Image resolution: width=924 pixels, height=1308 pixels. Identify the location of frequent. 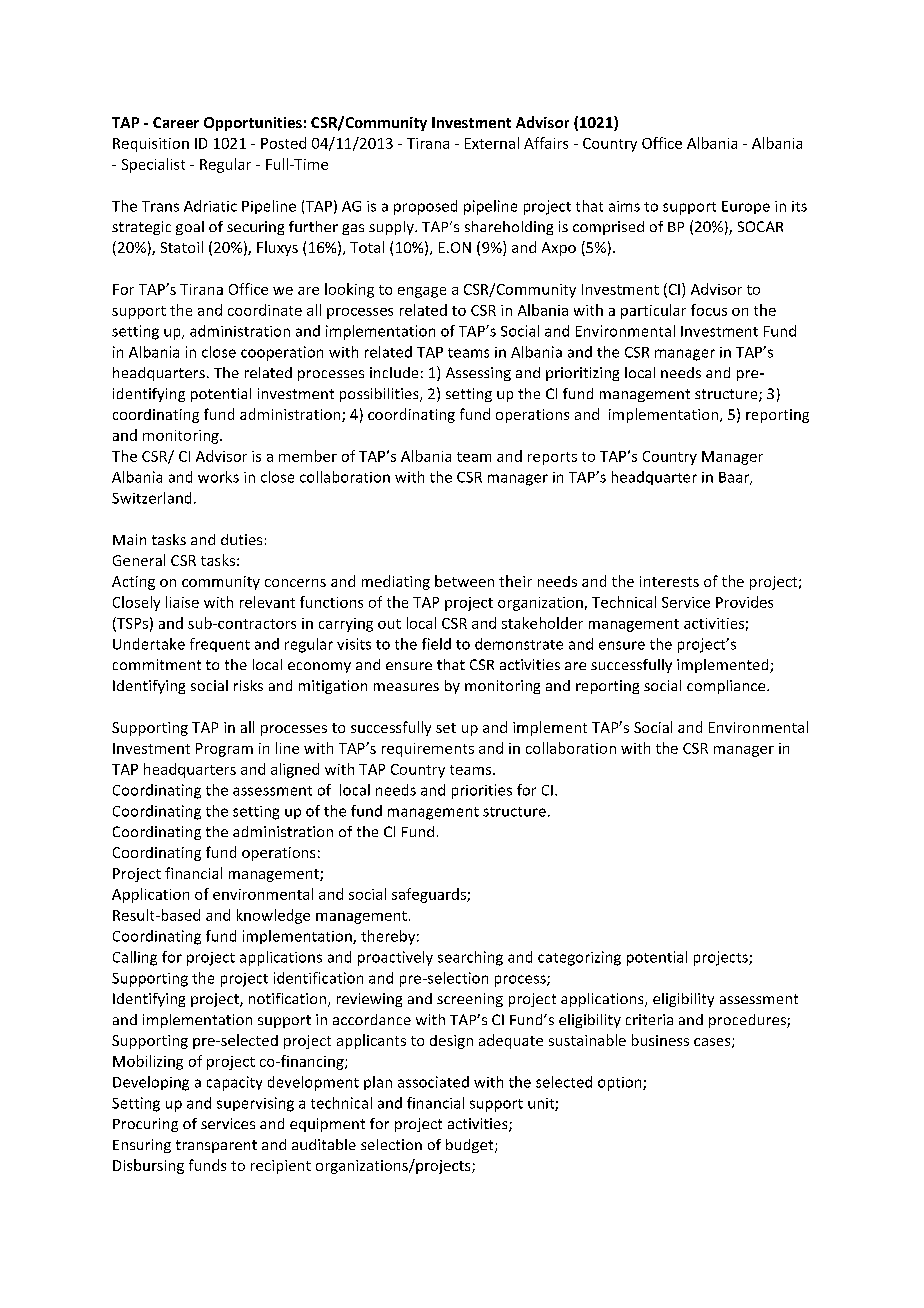
(220, 645).
